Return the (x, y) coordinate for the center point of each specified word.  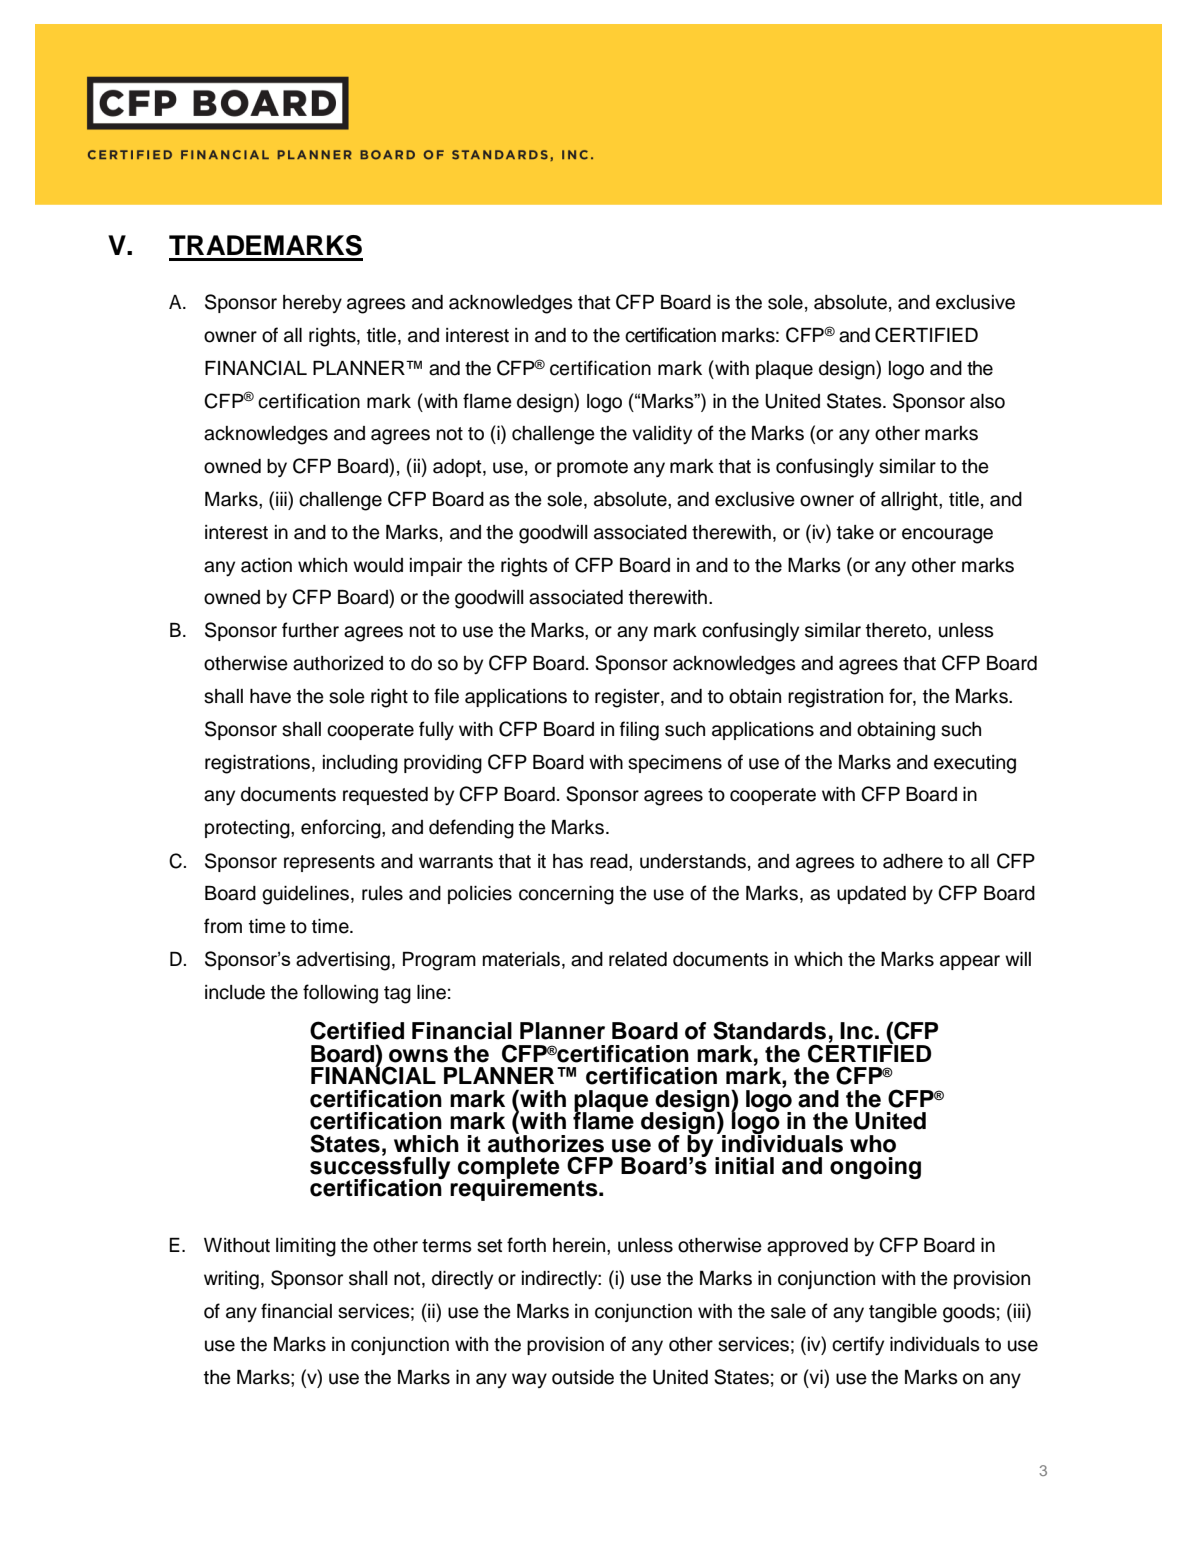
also (987, 401)
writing (231, 1280)
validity (662, 435)
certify (858, 1346)
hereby (312, 304)
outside (583, 1377)
